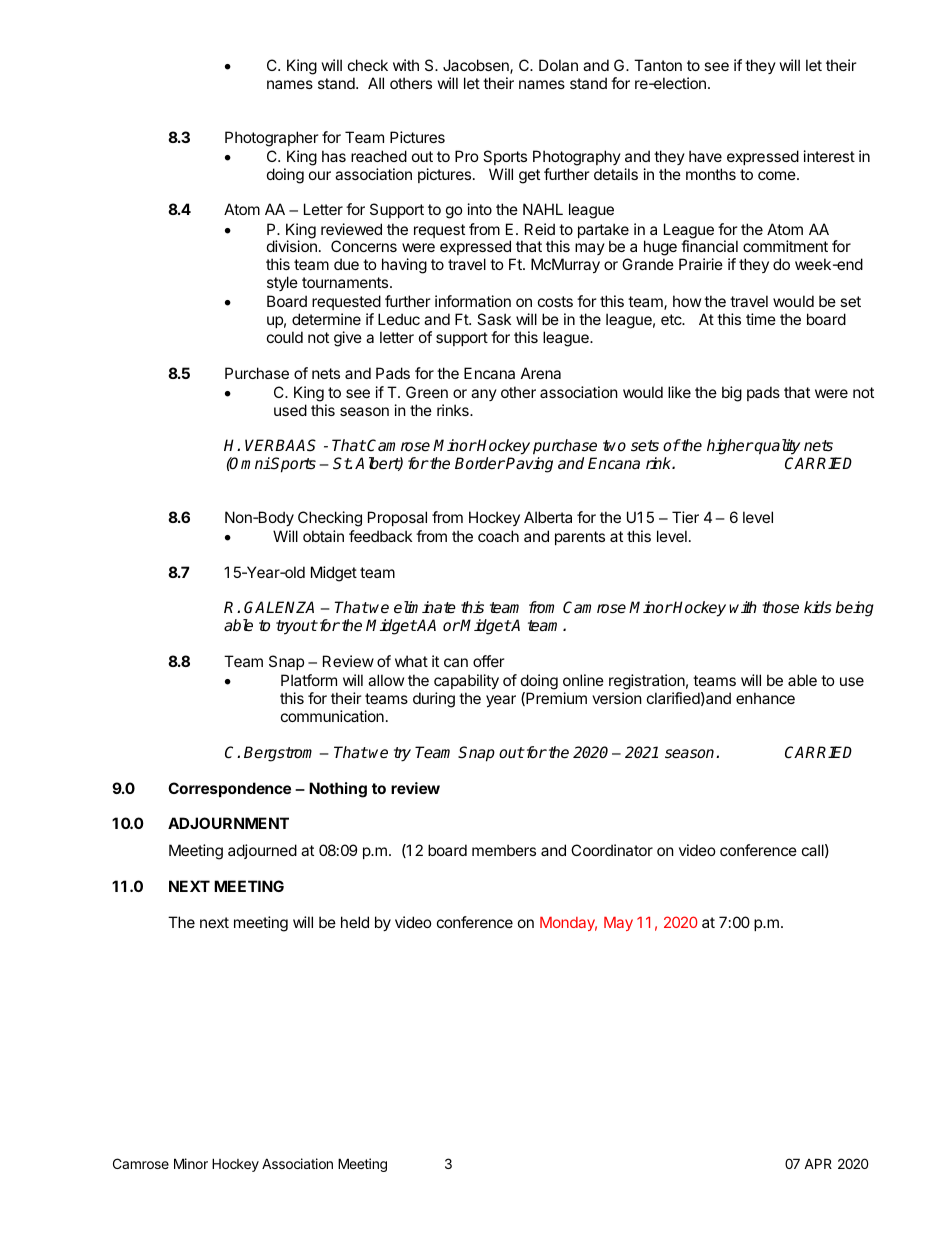 The width and height of the document is (952, 1233). I want to click on Photographer, so click(272, 139).
